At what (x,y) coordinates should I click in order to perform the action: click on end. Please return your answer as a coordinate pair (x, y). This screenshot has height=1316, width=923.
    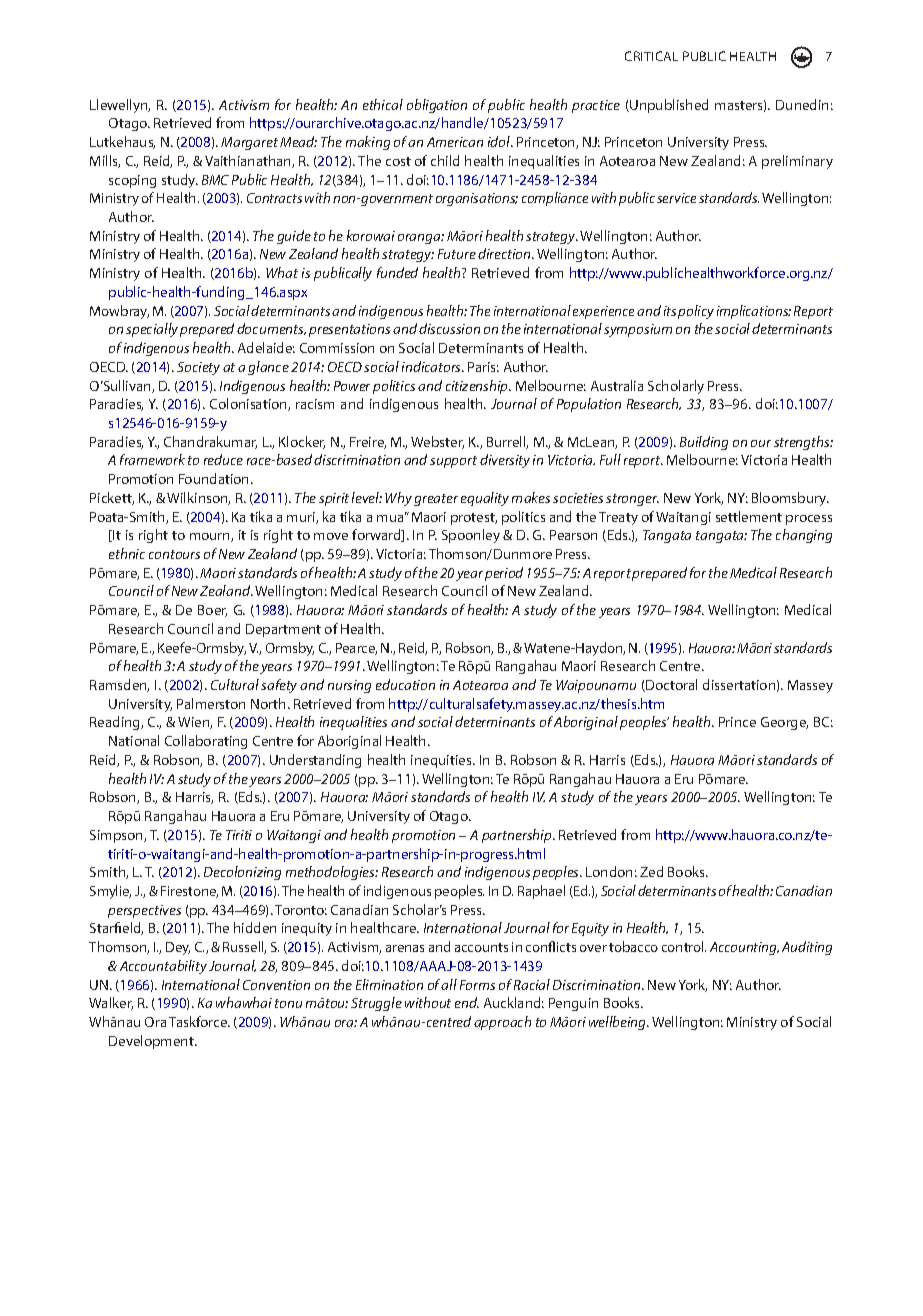
    Looking at the image, I should click on (467, 1002).
